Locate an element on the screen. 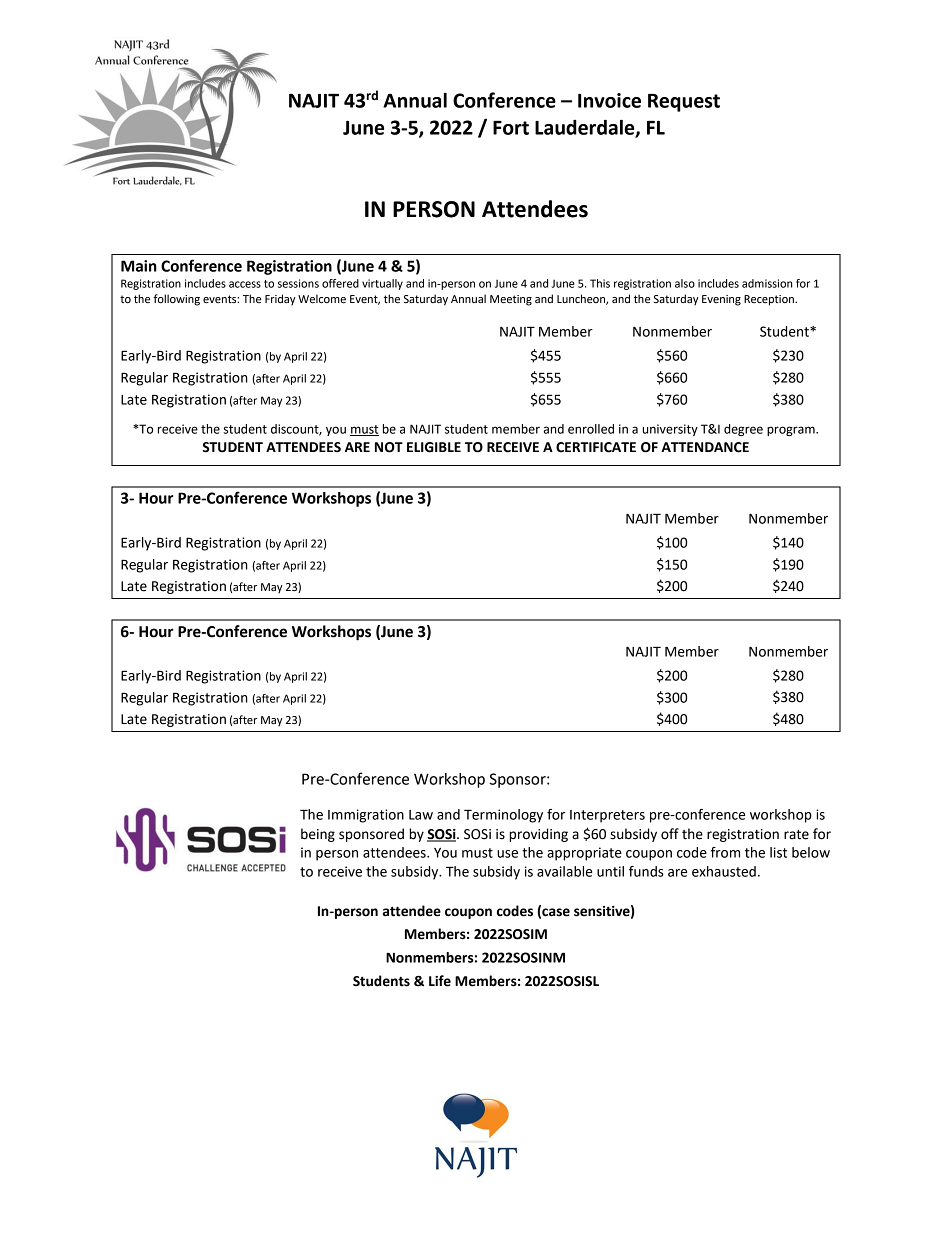 This screenshot has height=1233, width=952. Main is located at coordinates (139, 266).
